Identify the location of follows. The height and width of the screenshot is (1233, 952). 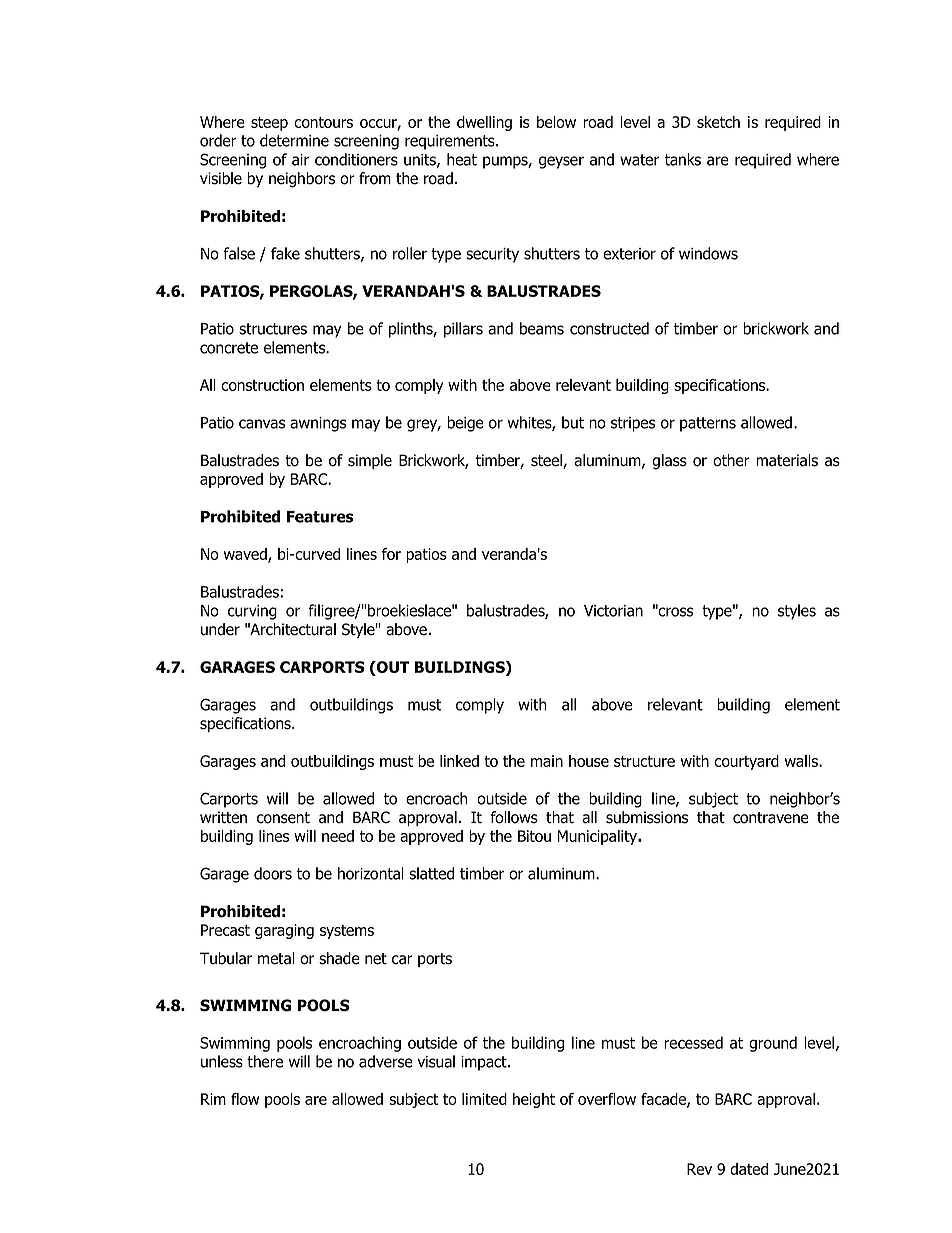
(514, 817).
